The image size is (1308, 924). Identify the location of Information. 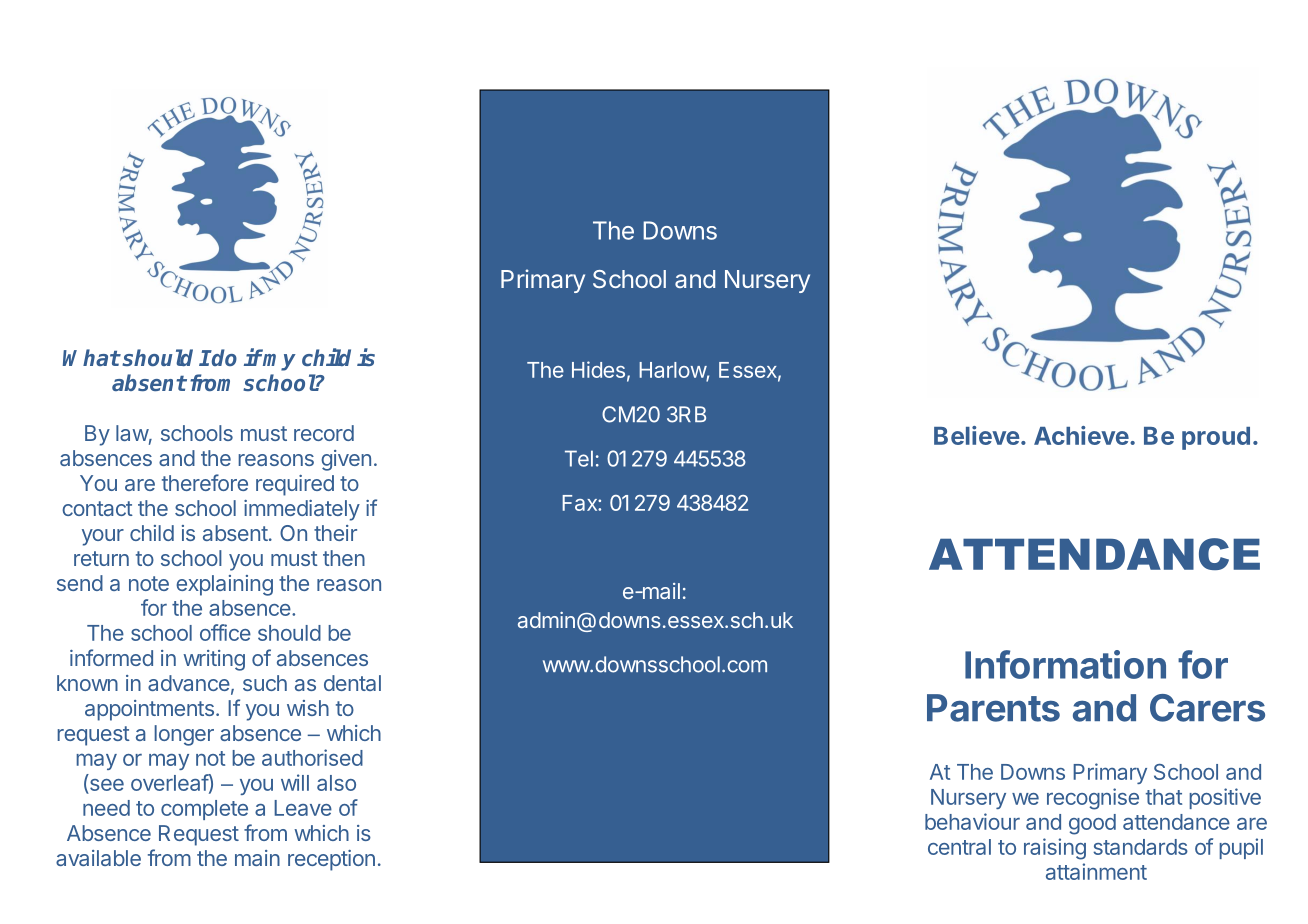
(1065, 664).
